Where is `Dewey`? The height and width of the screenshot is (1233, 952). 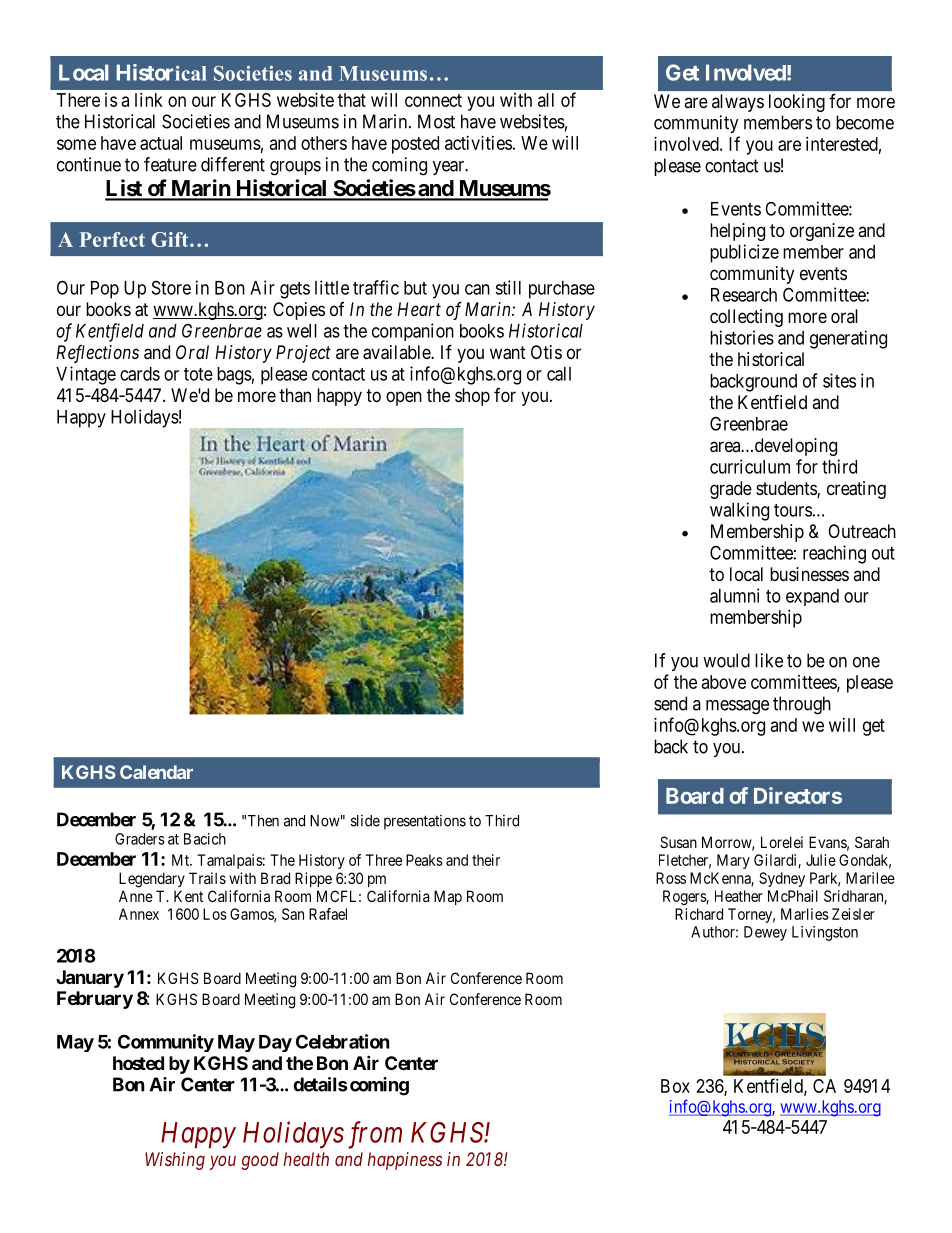 Dewey is located at coordinates (765, 933).
